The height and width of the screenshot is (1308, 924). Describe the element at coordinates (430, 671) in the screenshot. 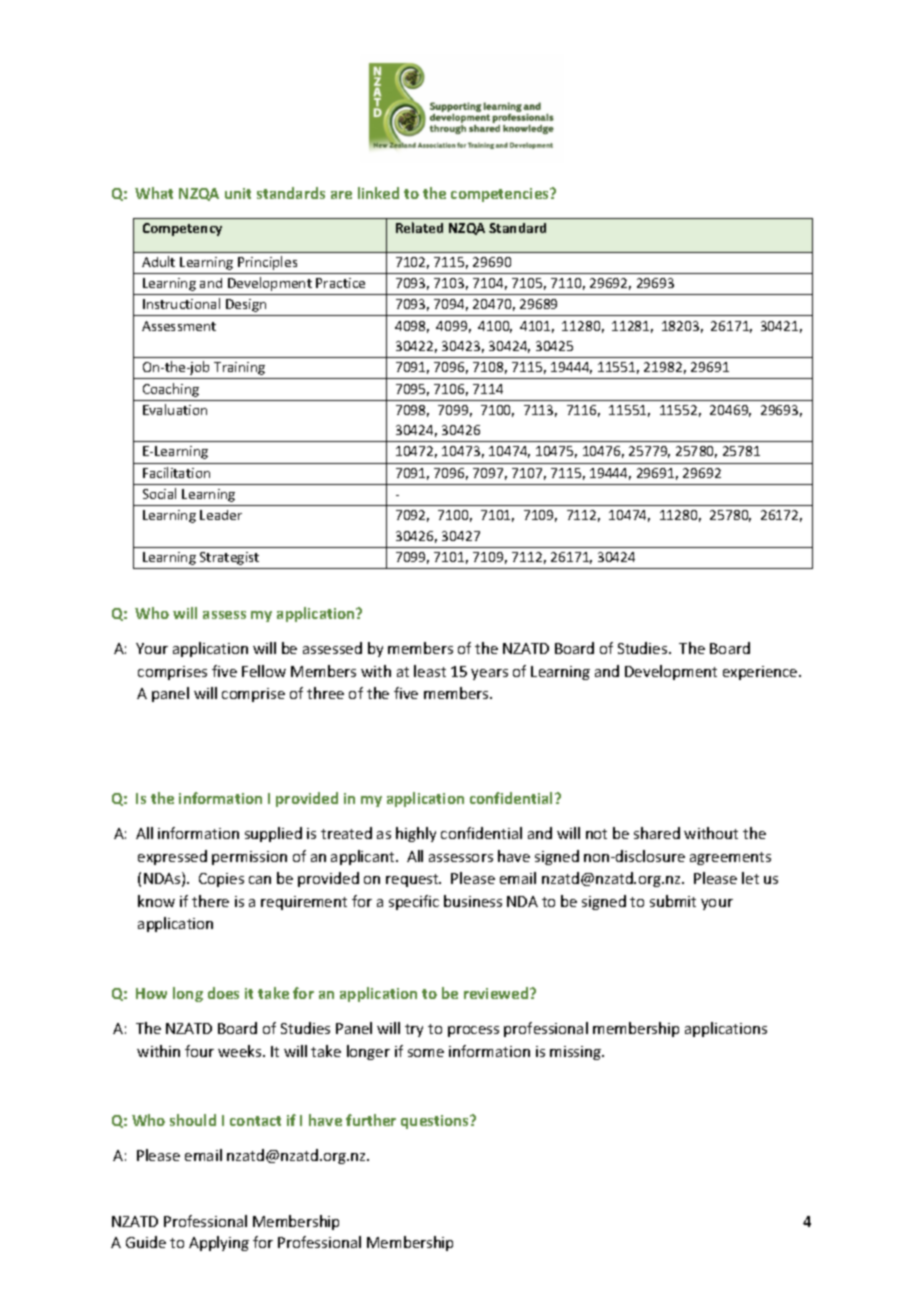

I see `least` at that location.
